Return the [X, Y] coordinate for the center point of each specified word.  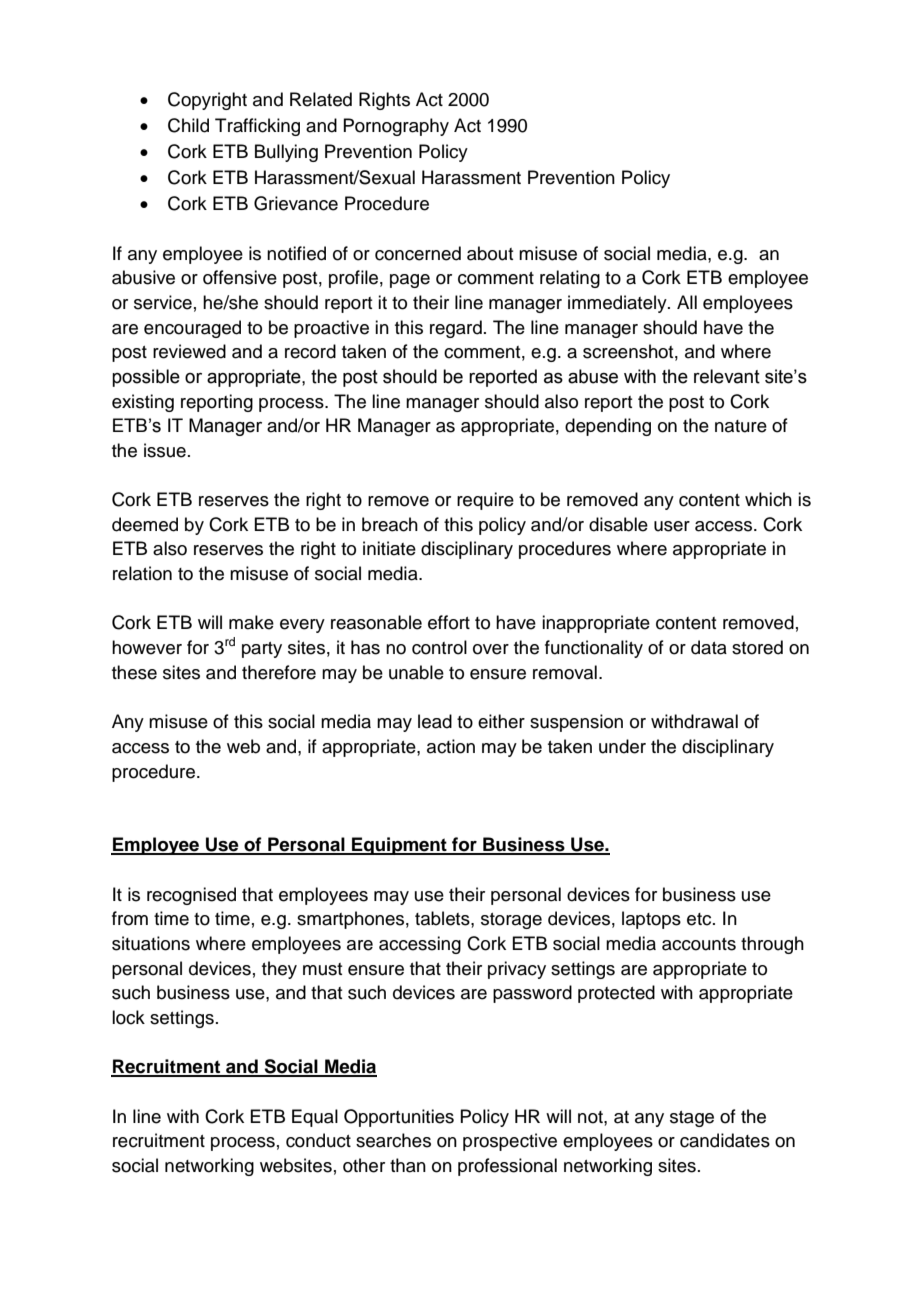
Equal [315, 1118]
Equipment [399, 846]
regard [456, 329]
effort [449, 622]
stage [692, 1119]
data [709, 647]
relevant [727, 376]
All [687, 302]
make [251, 622]
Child [188, 125]
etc [700, 919]
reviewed [189, 351]
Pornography [396, 127]
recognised [191, 896]
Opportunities [399, 1118]
